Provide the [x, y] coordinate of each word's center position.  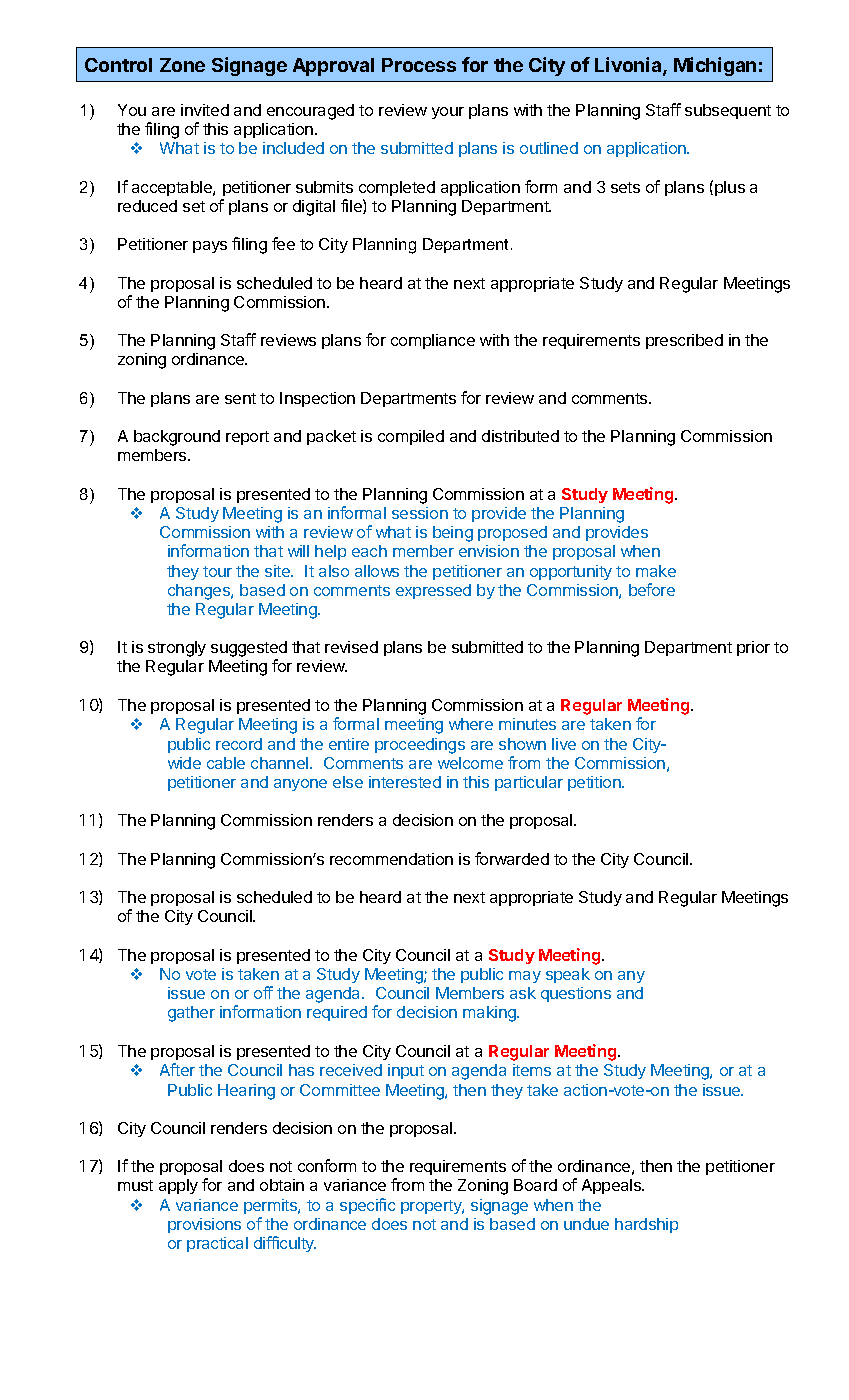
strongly [177, 649]
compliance [433, 341]
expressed [433, 591]
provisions [204, 1225]
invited [205, 110]
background [177, 438]
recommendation [391, 859]
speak [568, 975]
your [448, 113]
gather [191, 1014]
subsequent [728, 111]
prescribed [684, 341]
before [652, 589]
